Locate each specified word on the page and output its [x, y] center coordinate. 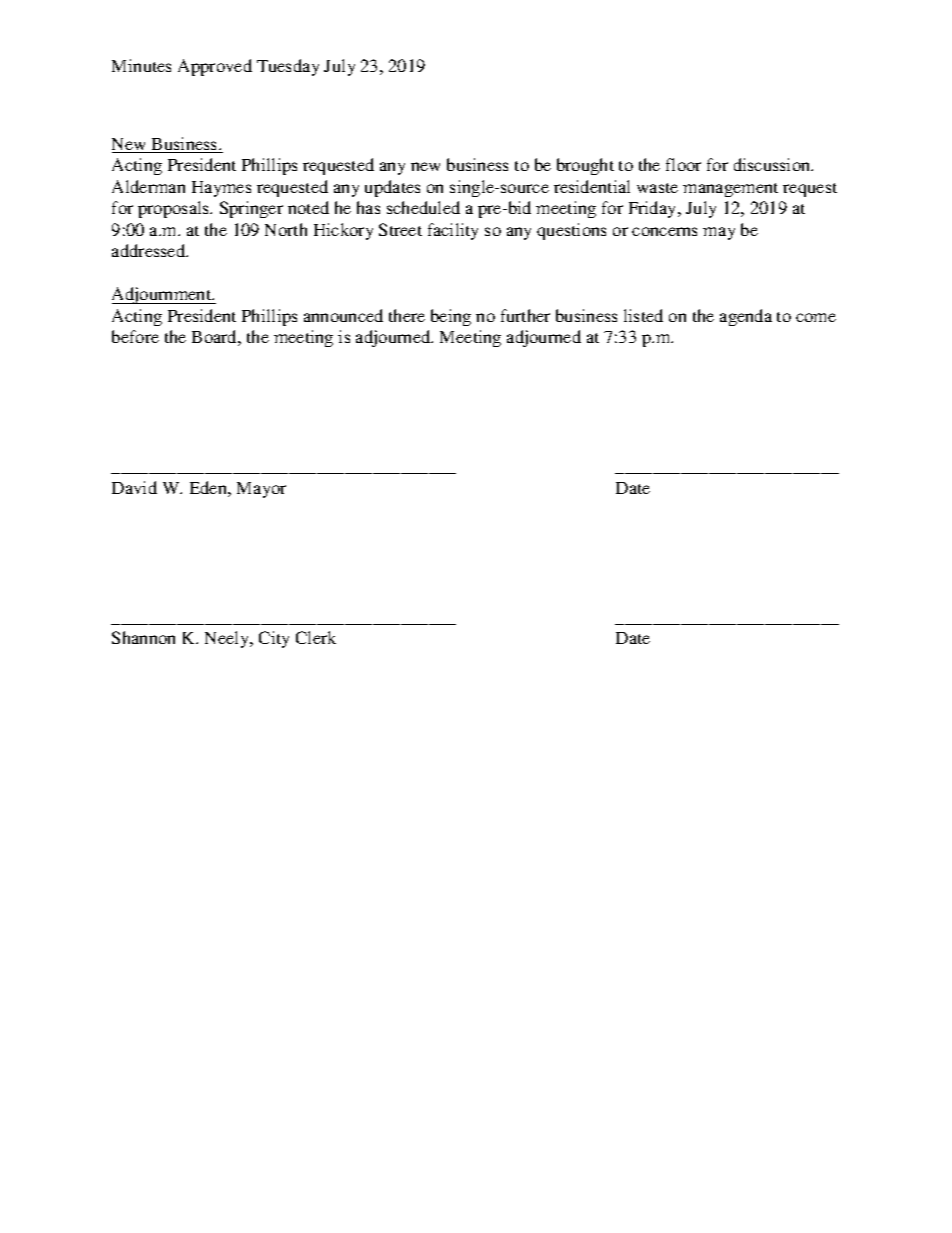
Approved [215, 67]
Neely [228, 639]
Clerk [316, 637]
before [135, 336]
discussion [773, 164]
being [451, 317]
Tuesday [288, 67]
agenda [746, 317]
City [274, 639]
